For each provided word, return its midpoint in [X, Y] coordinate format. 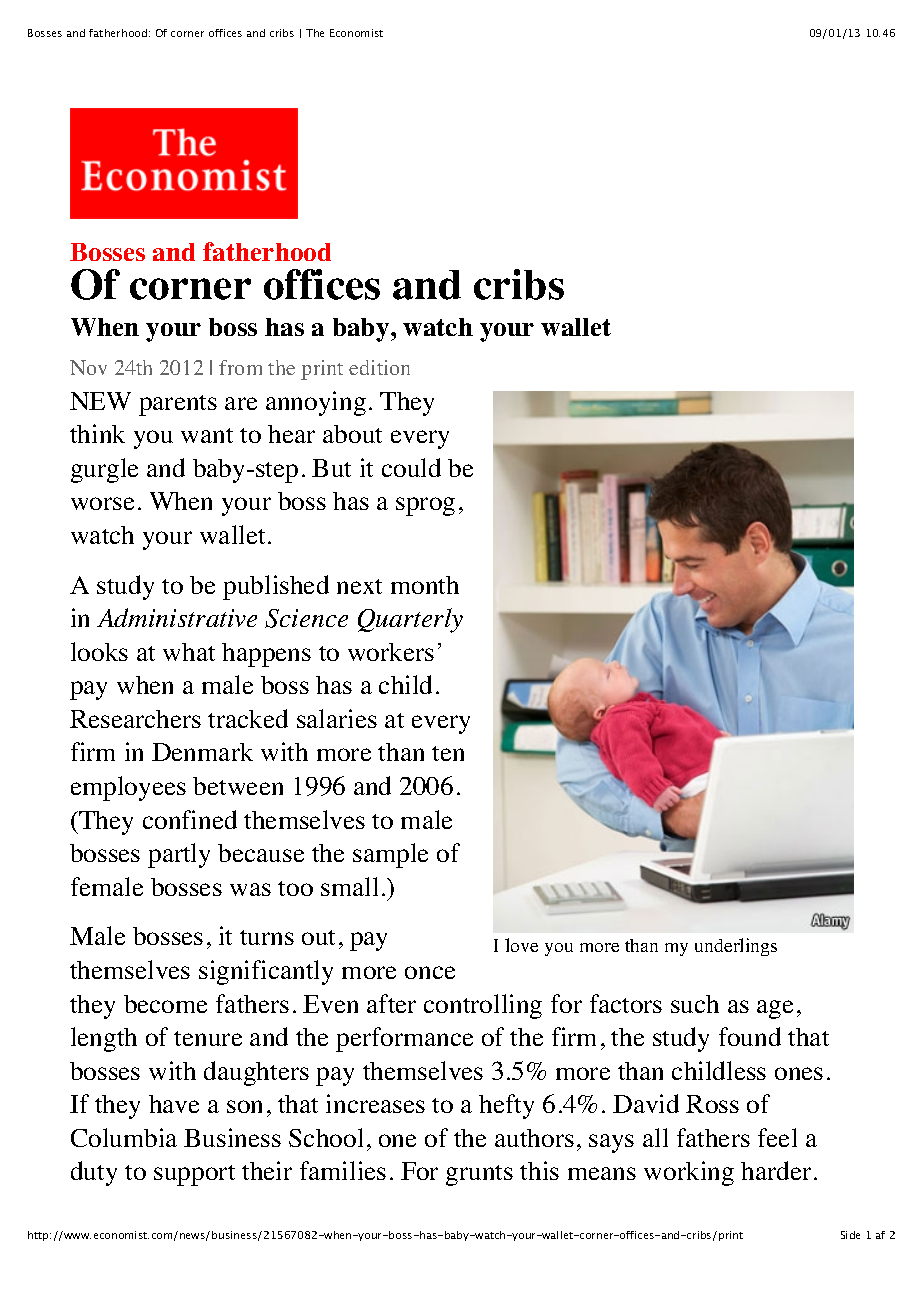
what [189, 652]
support [194, 1175]
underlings [736, 947]
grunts [479, 1175]
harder [776, 1170]
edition [379, 367]
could [411, 467]
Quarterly [410, 620]
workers [391, 652]
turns [267, 937]
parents [178, 405]
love [521, 945]
